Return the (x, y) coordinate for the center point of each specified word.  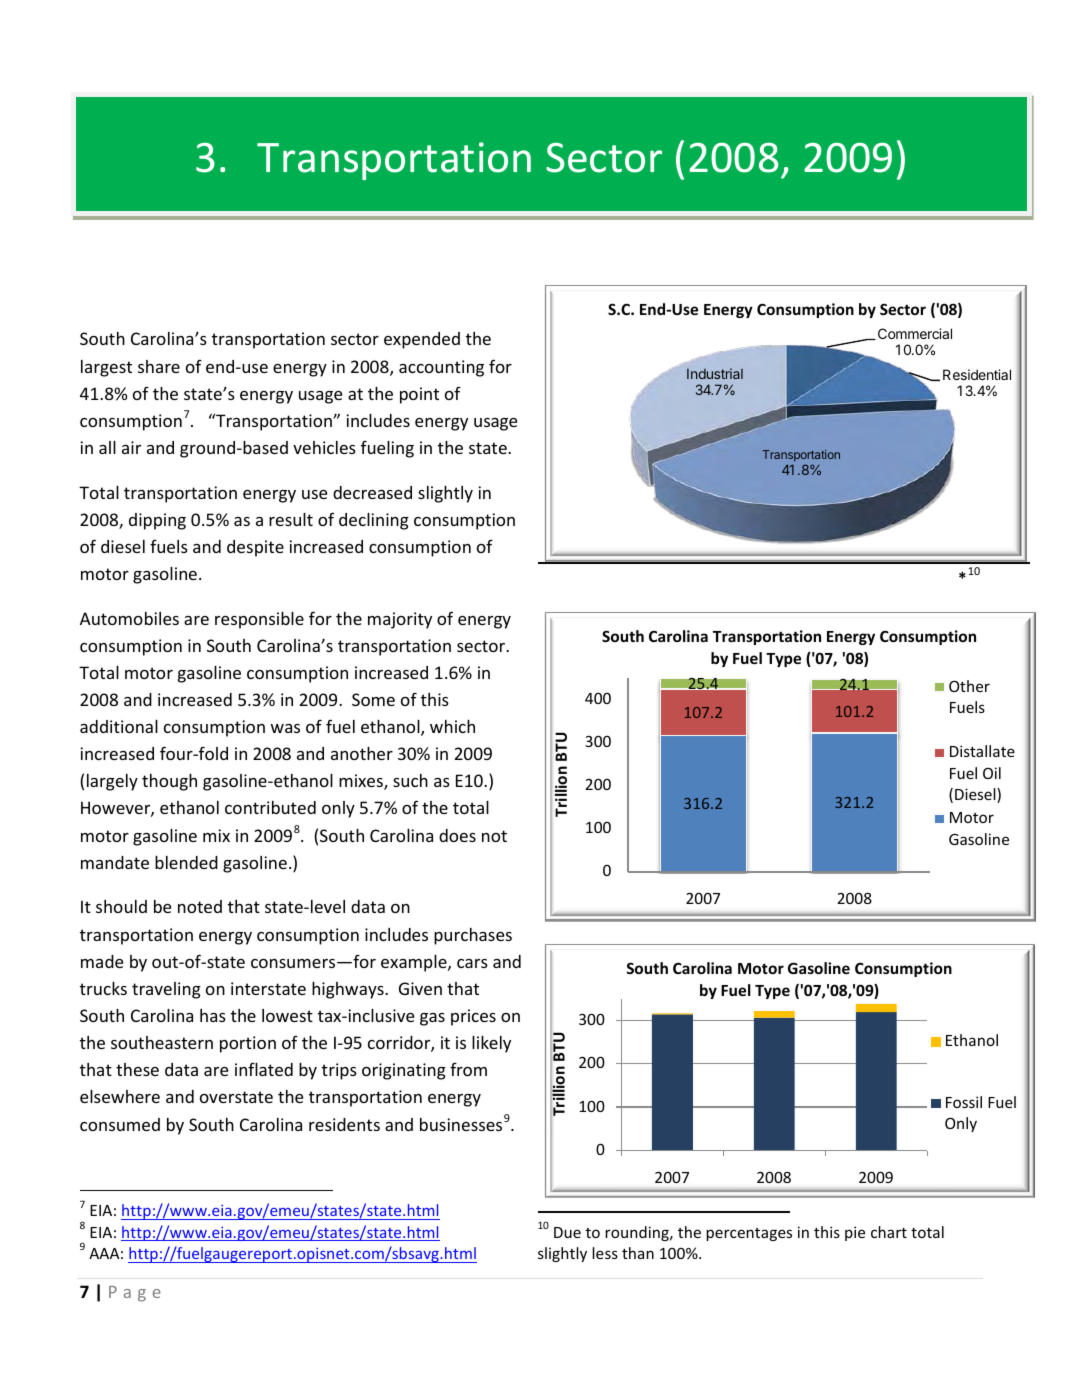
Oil (992, 773)
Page (135, 1294)
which (452, 726)
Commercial (915, 333)
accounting (441, 368)
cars (472, 963)
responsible (259, 620)
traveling (166, 990)
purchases (473, 936)
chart (889, 1232)
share (159, 366)
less (605, 1253)
